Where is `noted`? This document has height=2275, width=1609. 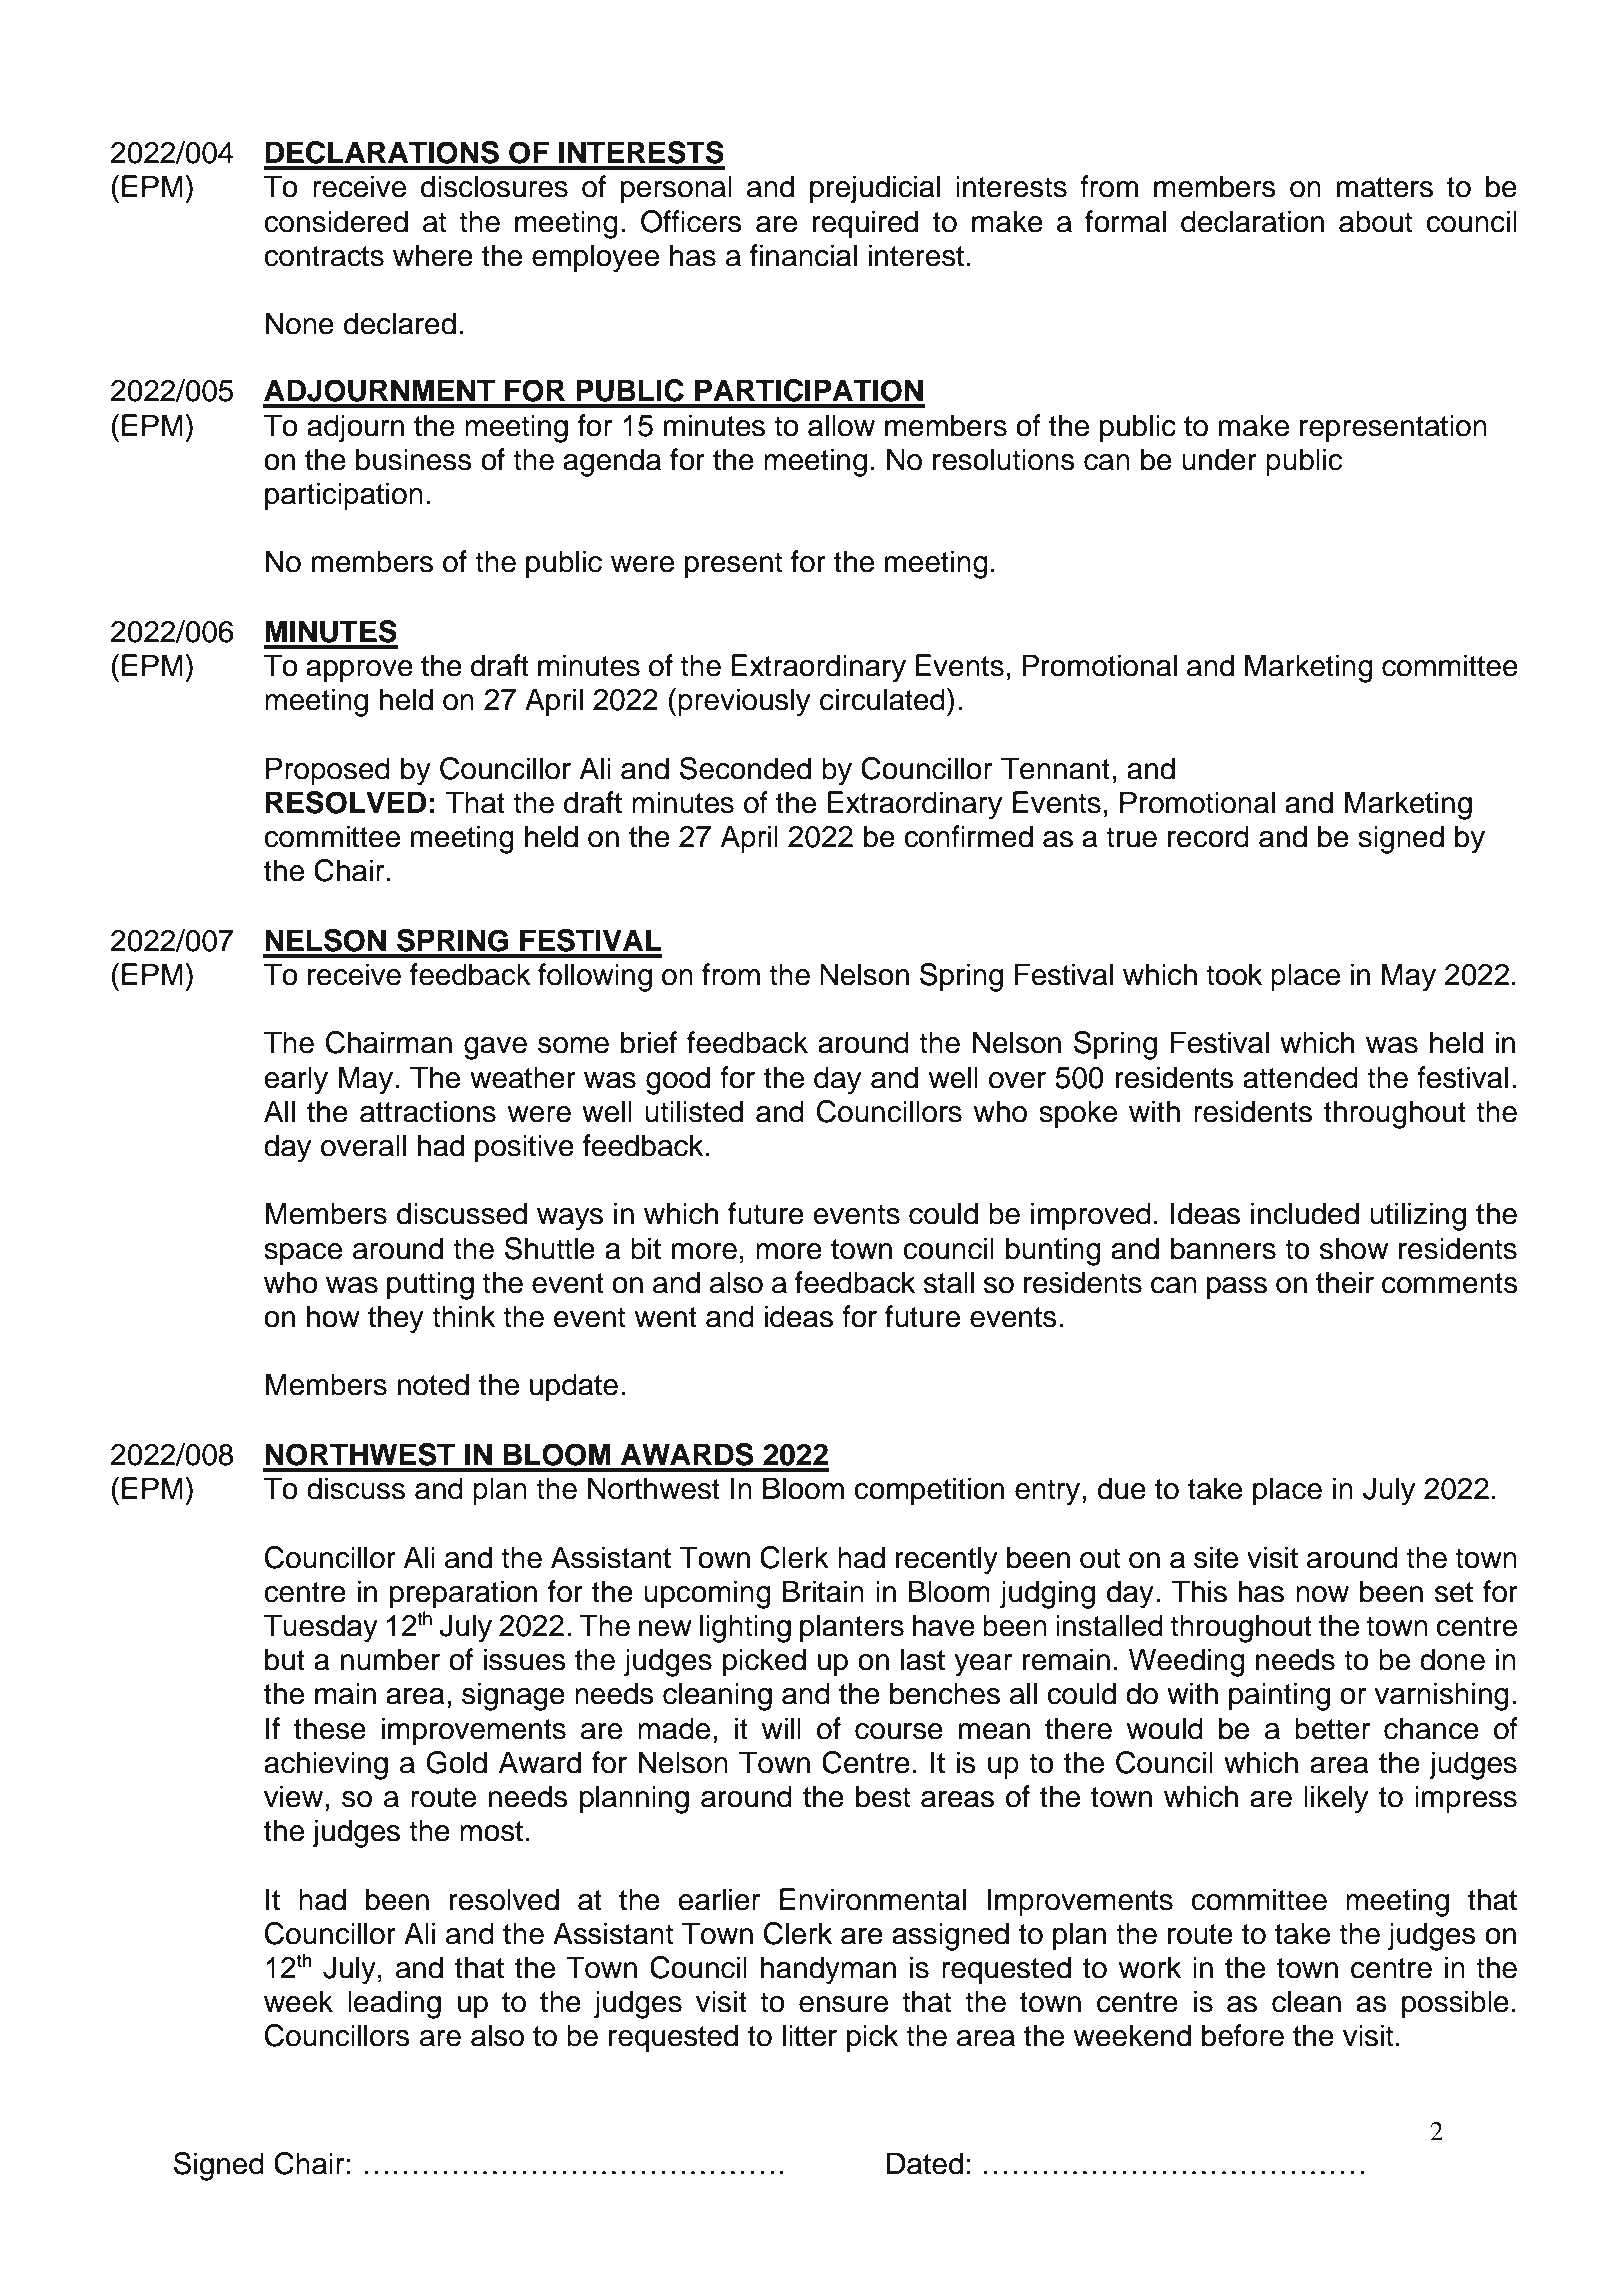
noted is located at coordinates (433, 1384).
